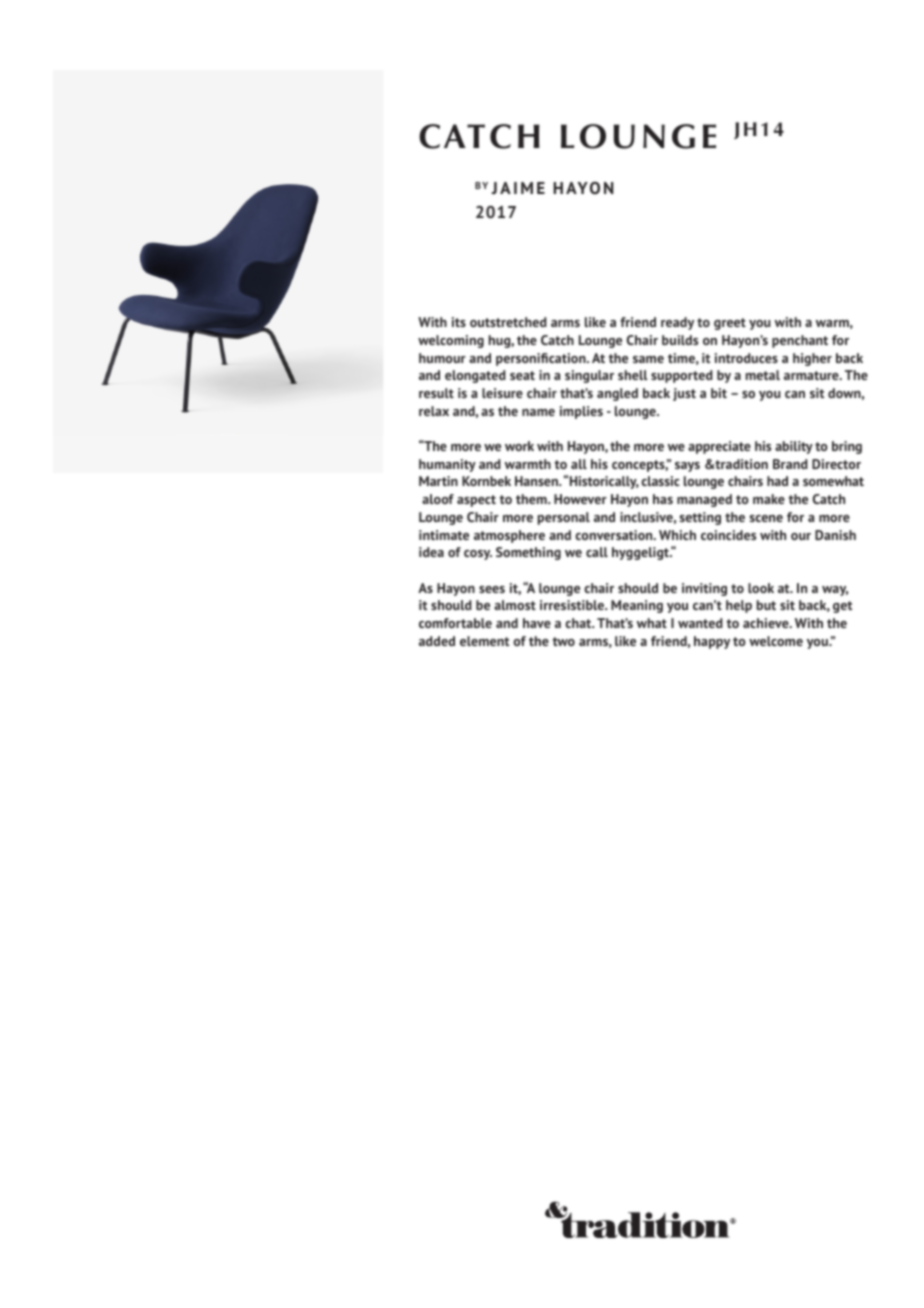  I want to click on element, so click(484, 641).
